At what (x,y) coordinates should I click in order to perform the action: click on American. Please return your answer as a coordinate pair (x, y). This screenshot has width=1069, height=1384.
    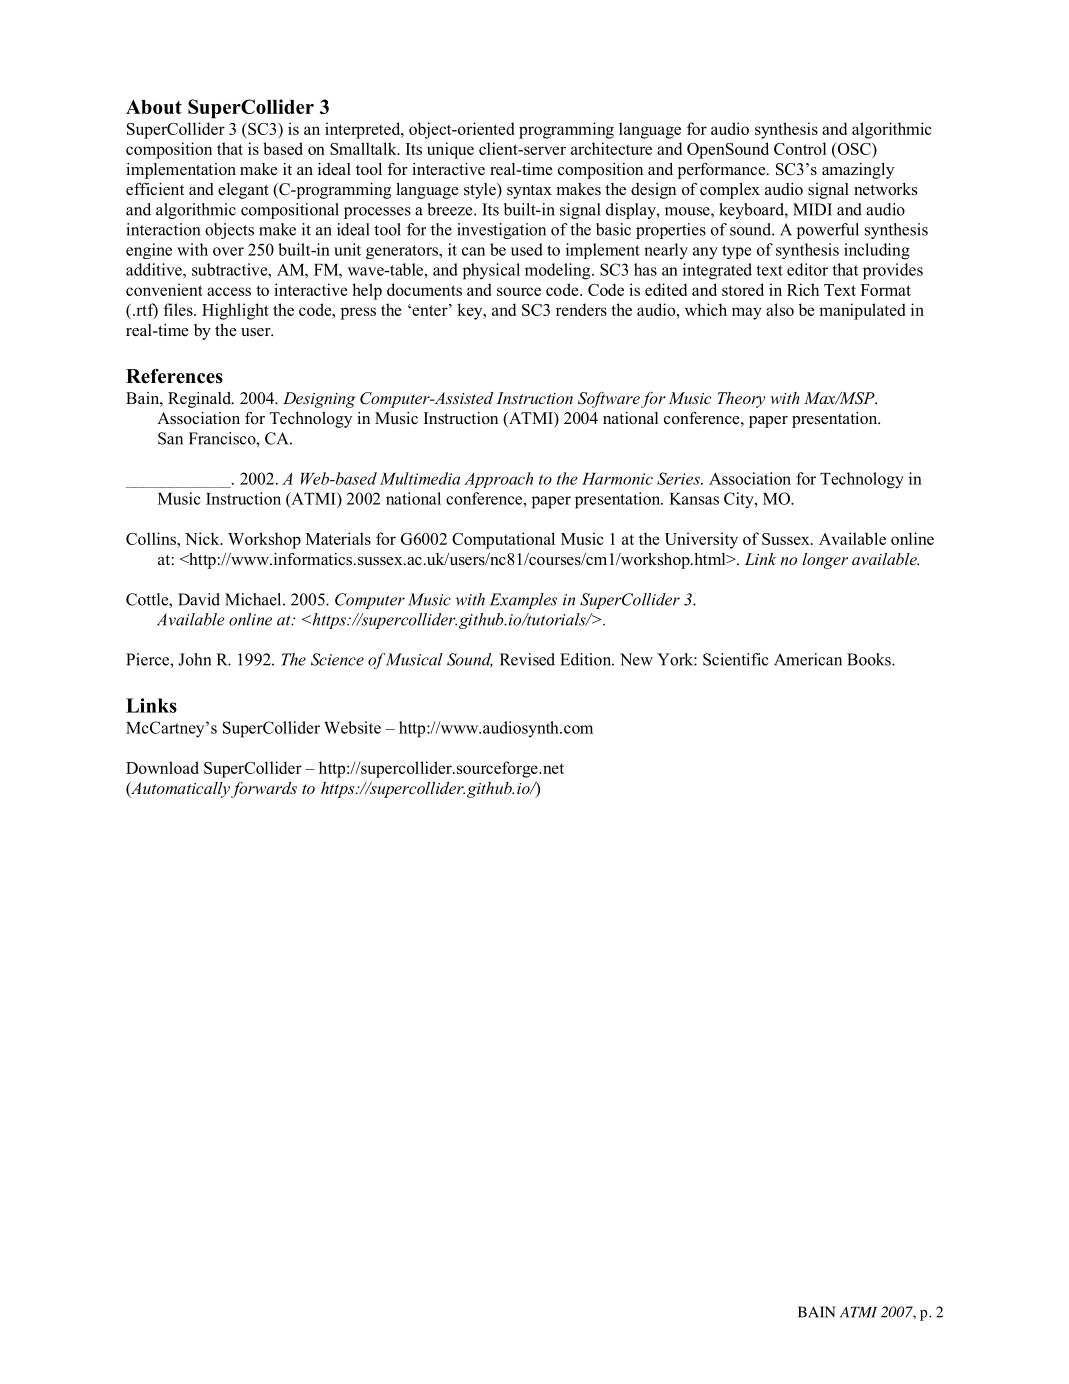
    Looking at the image, I should click on (808, 659).
